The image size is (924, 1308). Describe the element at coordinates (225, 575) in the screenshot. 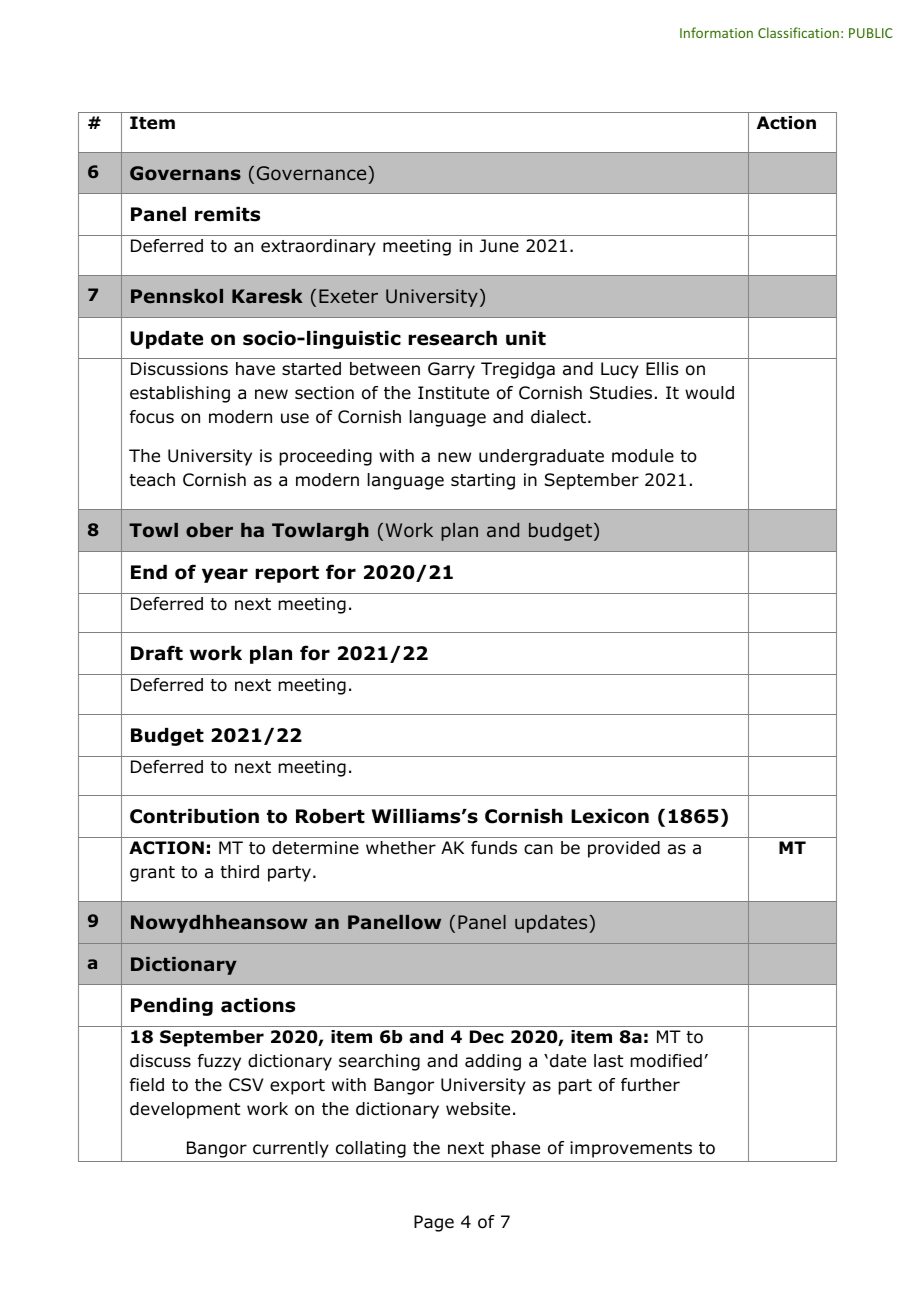

I see `year` at that location.
